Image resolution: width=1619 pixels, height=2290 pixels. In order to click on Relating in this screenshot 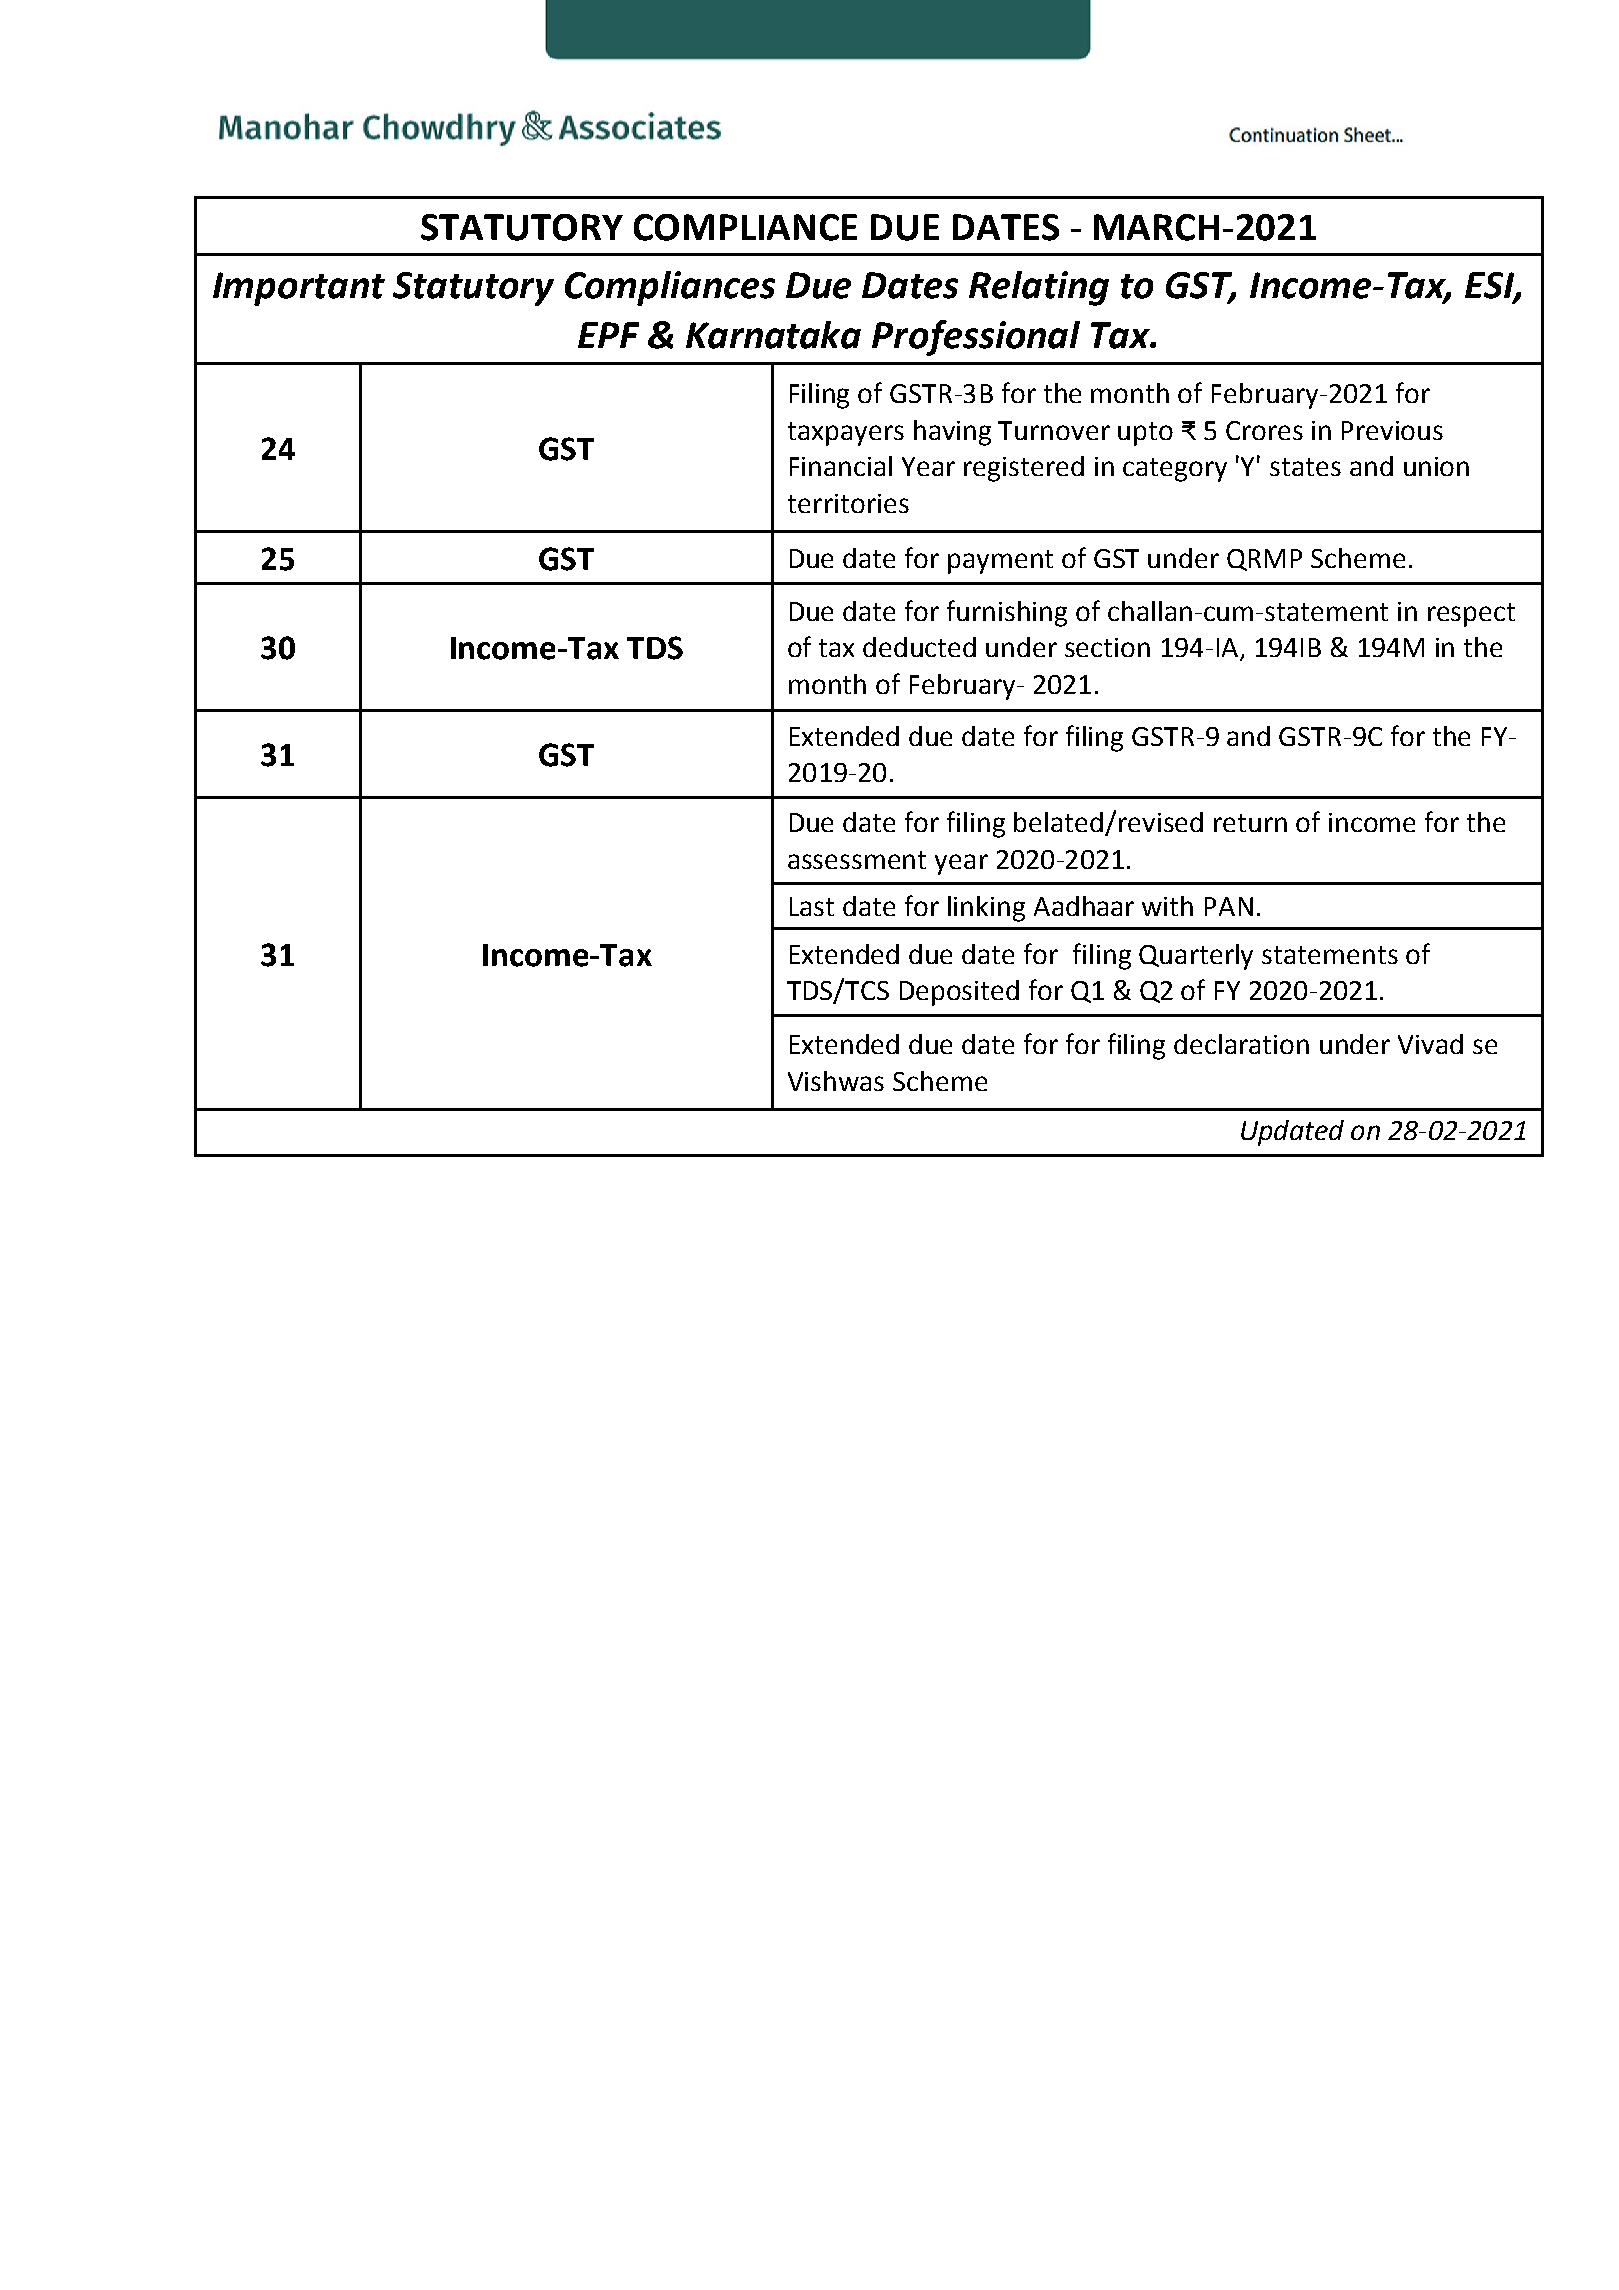, I will do `click(1039, 288)`.
